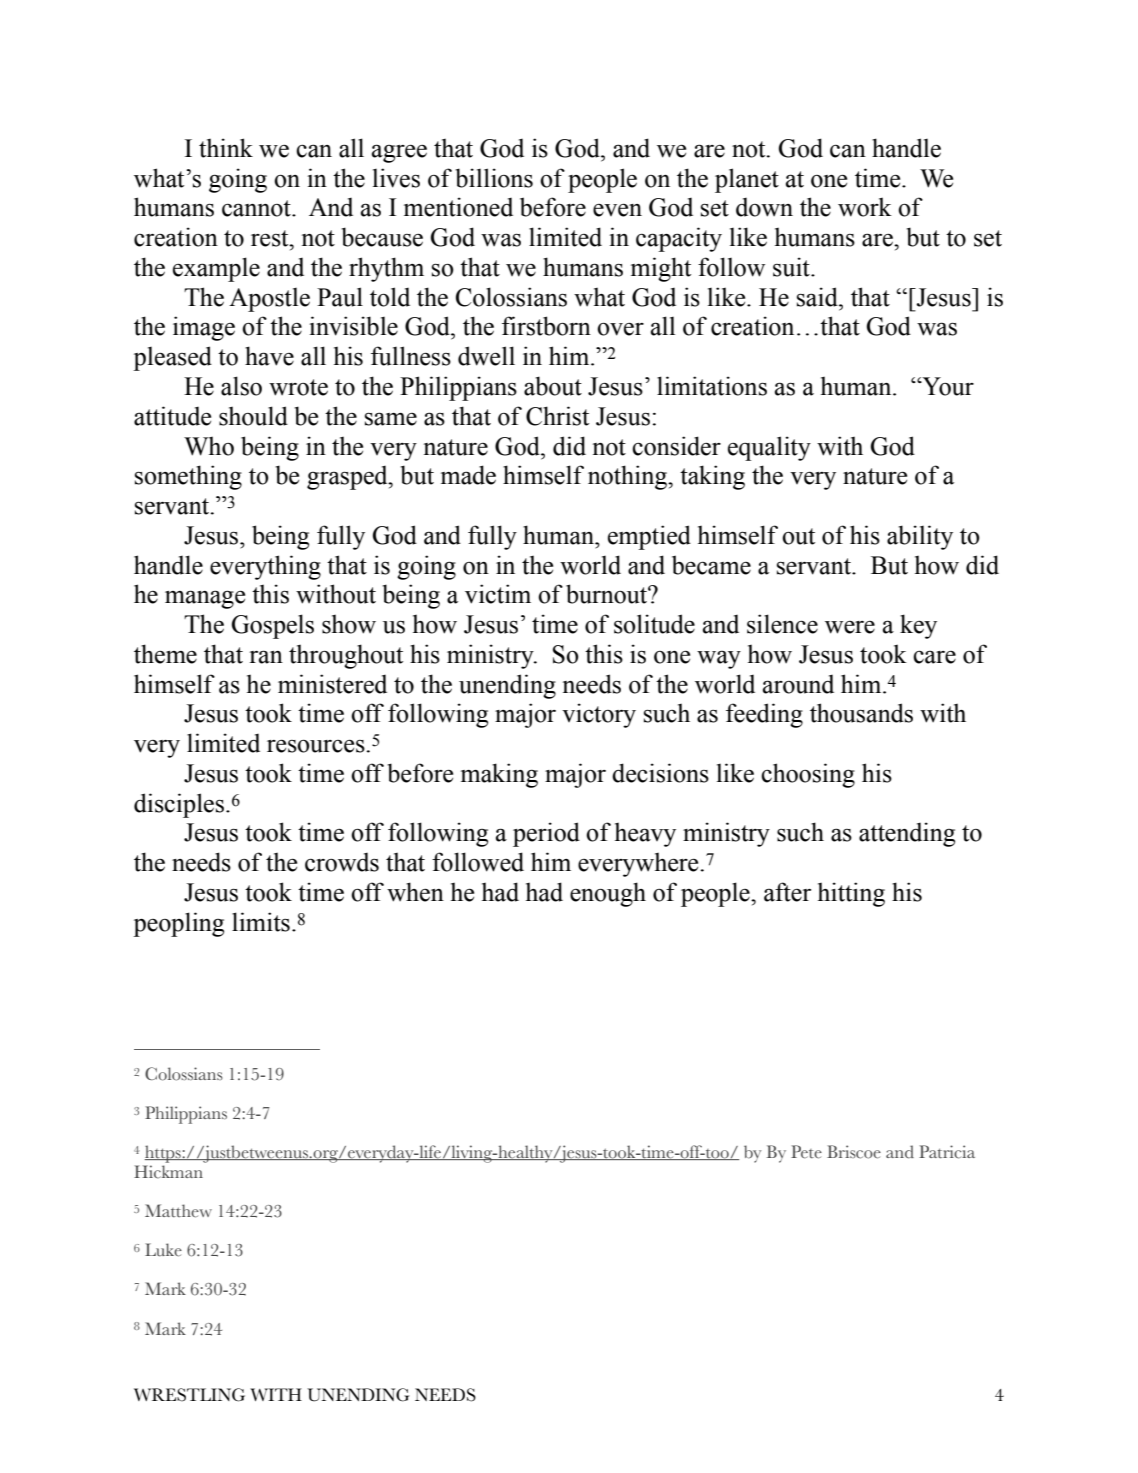 The width and height of the screenshot is (1138, 1473). I want to click on billions, so click(494, 178).
